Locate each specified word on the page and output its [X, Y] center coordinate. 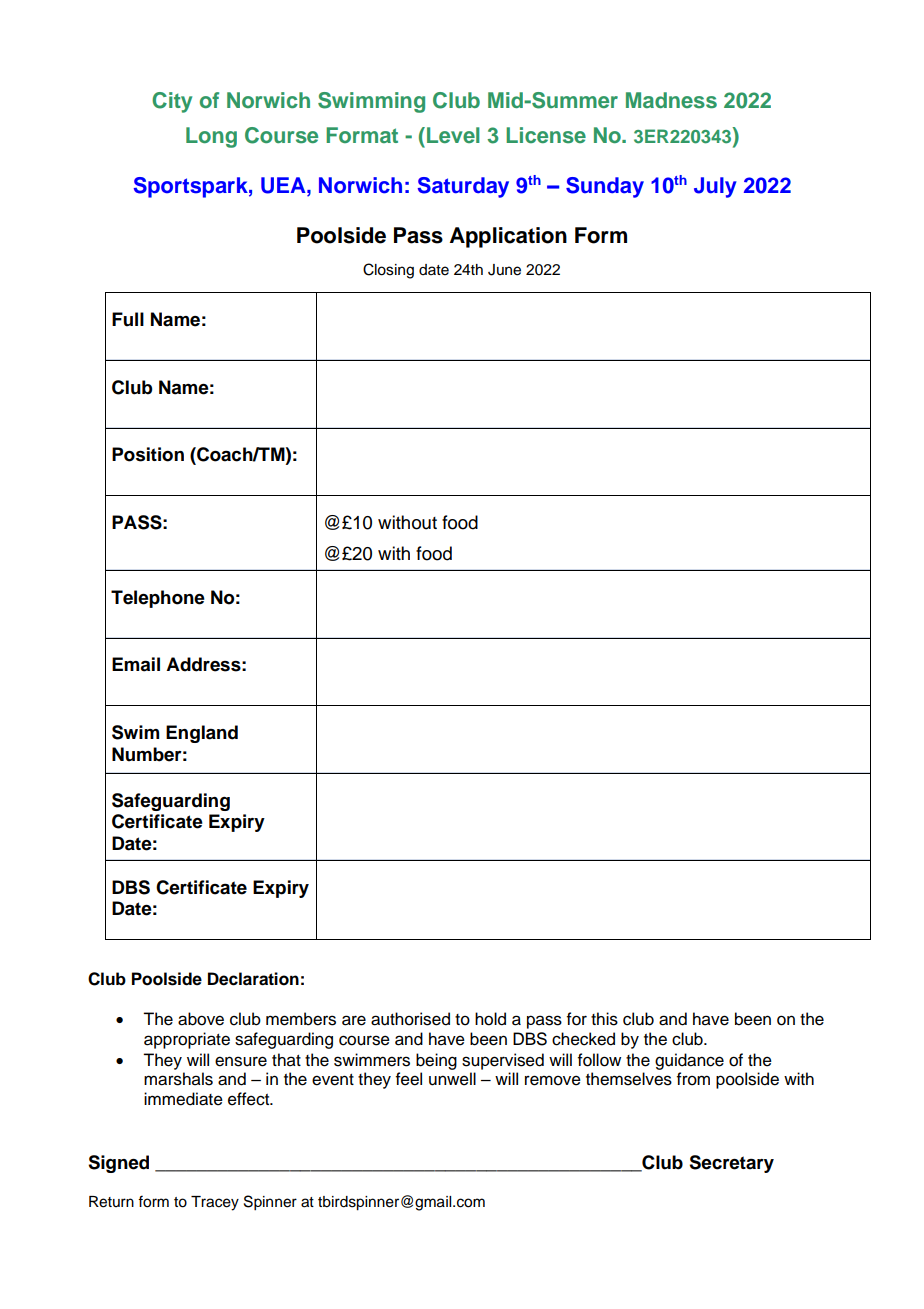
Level [453, 135]
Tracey [215, 1203]
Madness [671, 100]
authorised [410, 1019]
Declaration [253, 979]
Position [148, 454]
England [202, 734]
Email [136, 664]
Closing [388, 271]
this [604, 1019]
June [504, 270]
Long [211, 137]
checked [583, 1039]
